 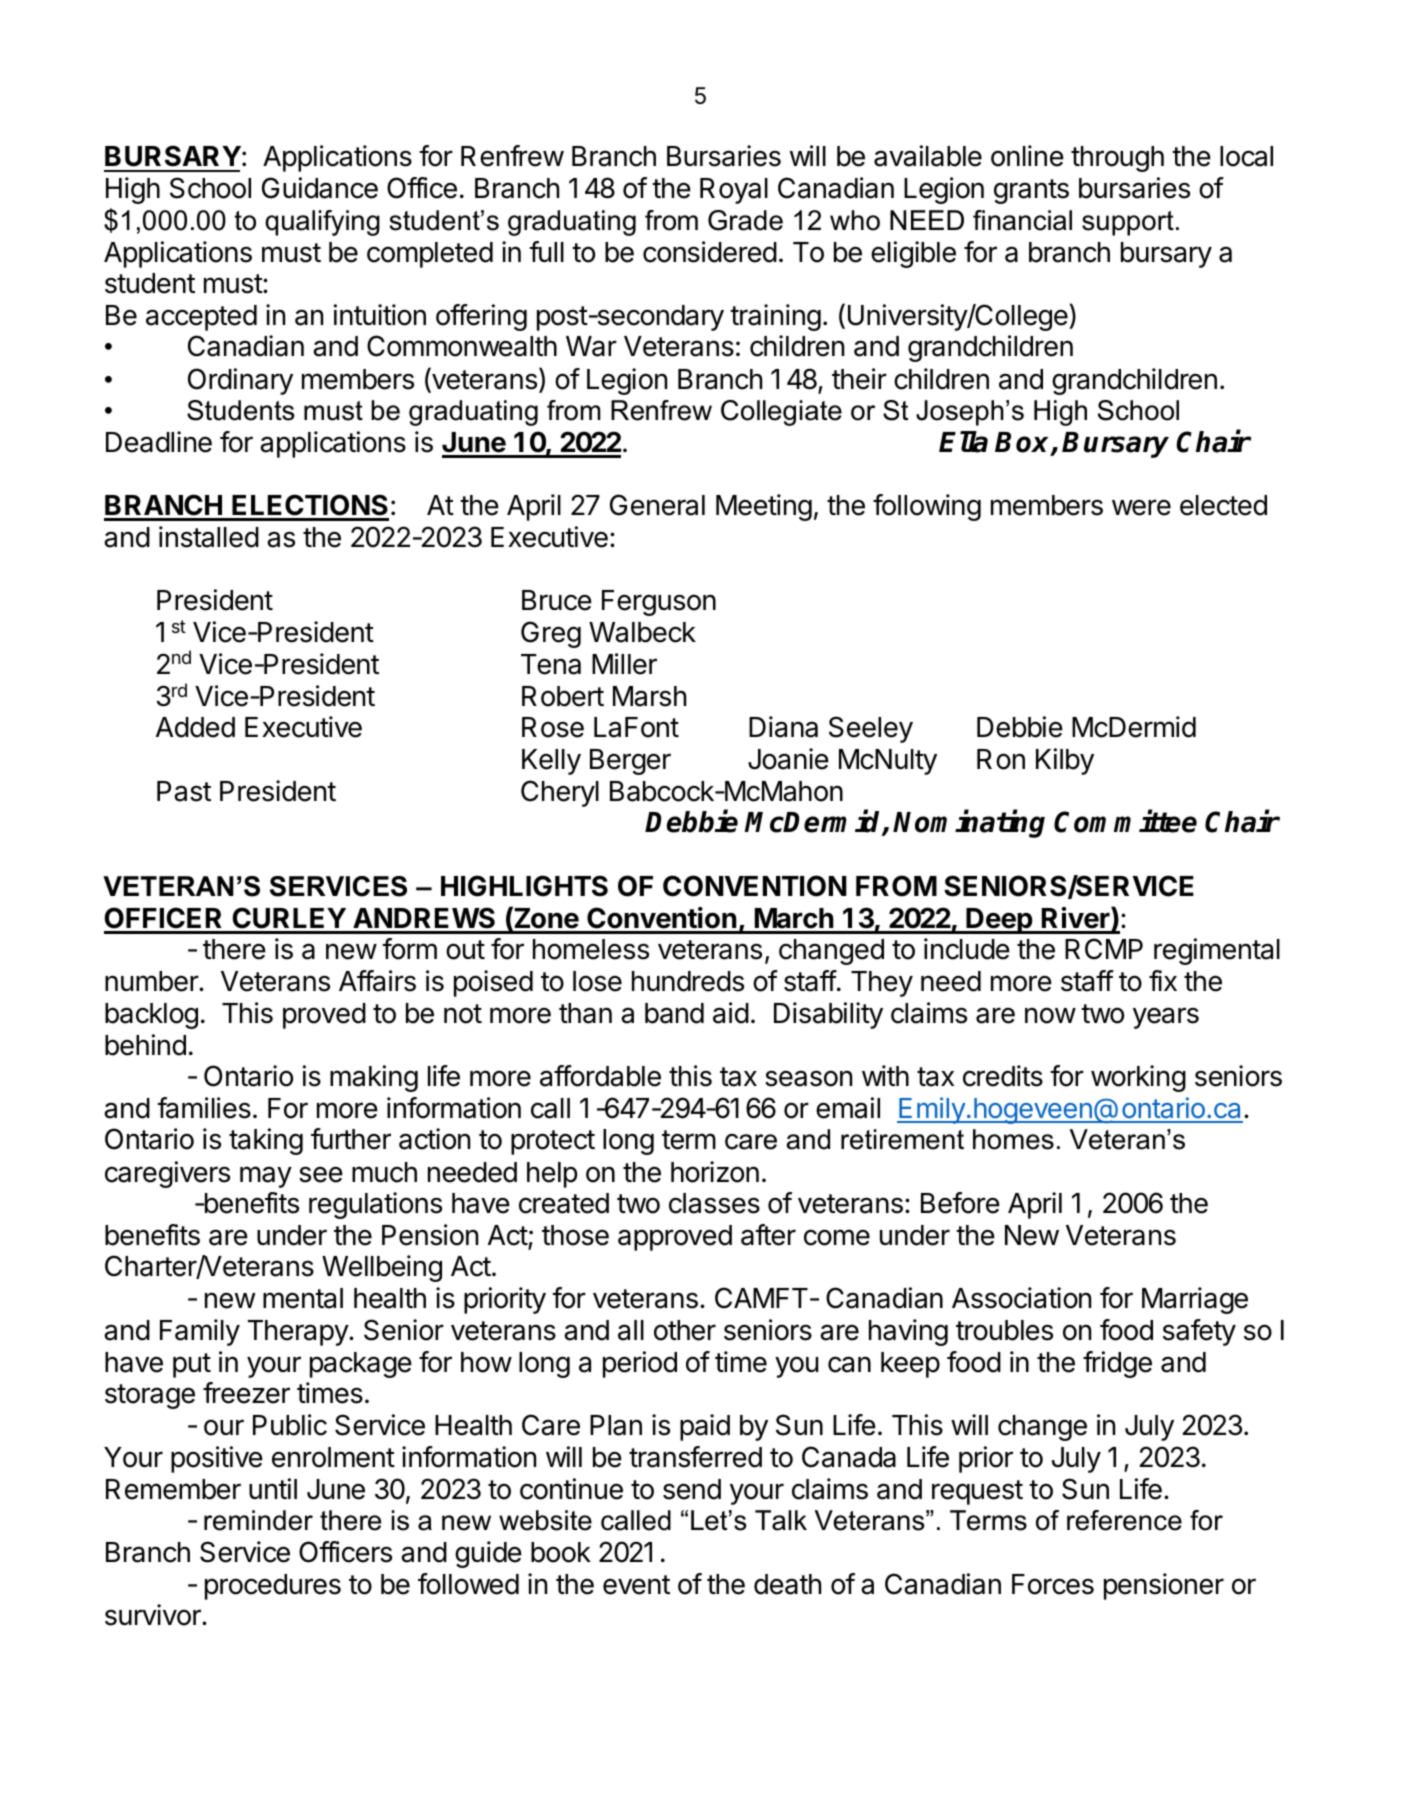 I want to click on event, so click(x=636, y=1585).
